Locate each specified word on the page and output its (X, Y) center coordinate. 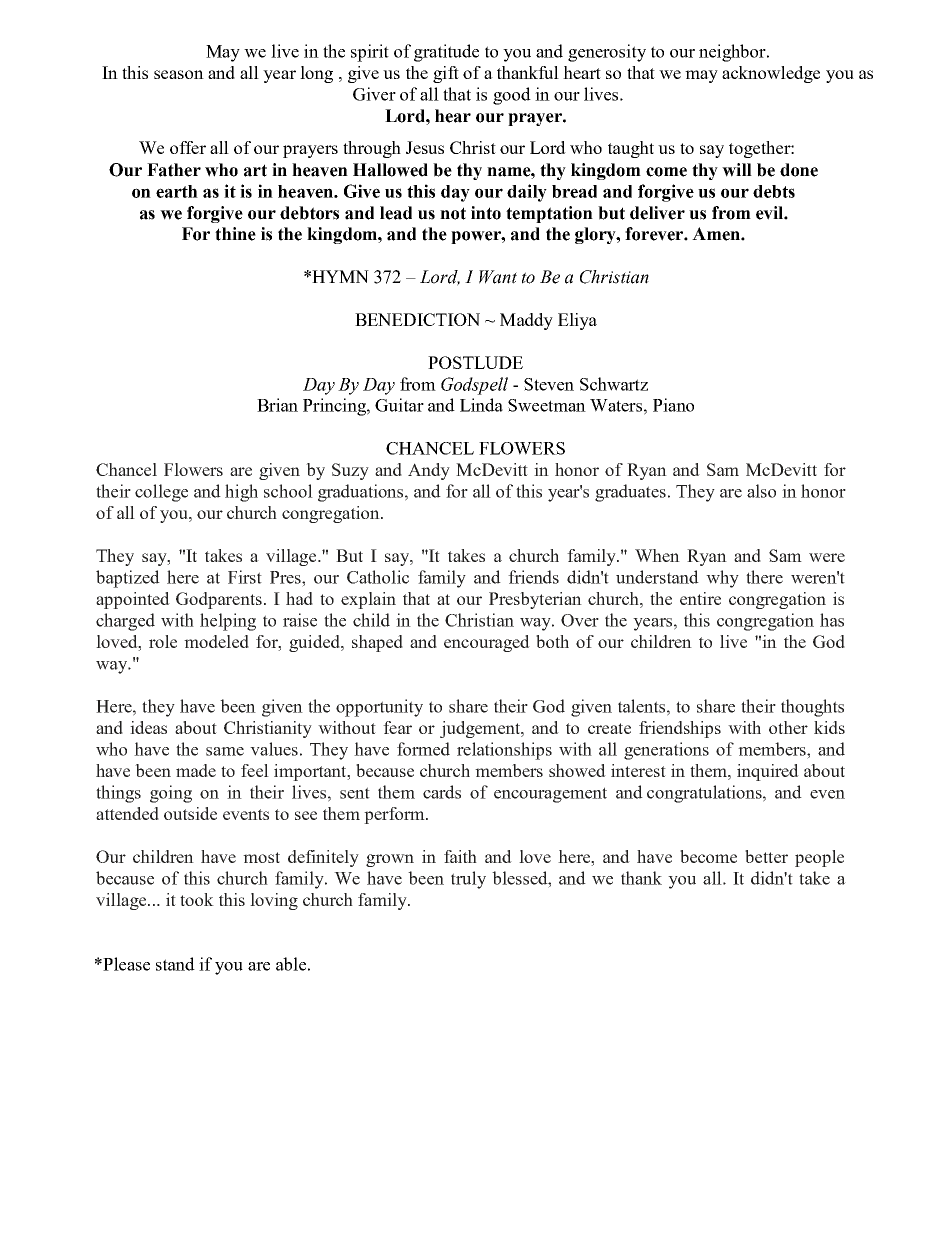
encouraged (487, 643)
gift (446, 74)
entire (700, 598)
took (197, 899)
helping (228, 622)
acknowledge (771, 74)
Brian (277, 405)
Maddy (526, 321)
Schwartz (614, 384)
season (179, 74)
